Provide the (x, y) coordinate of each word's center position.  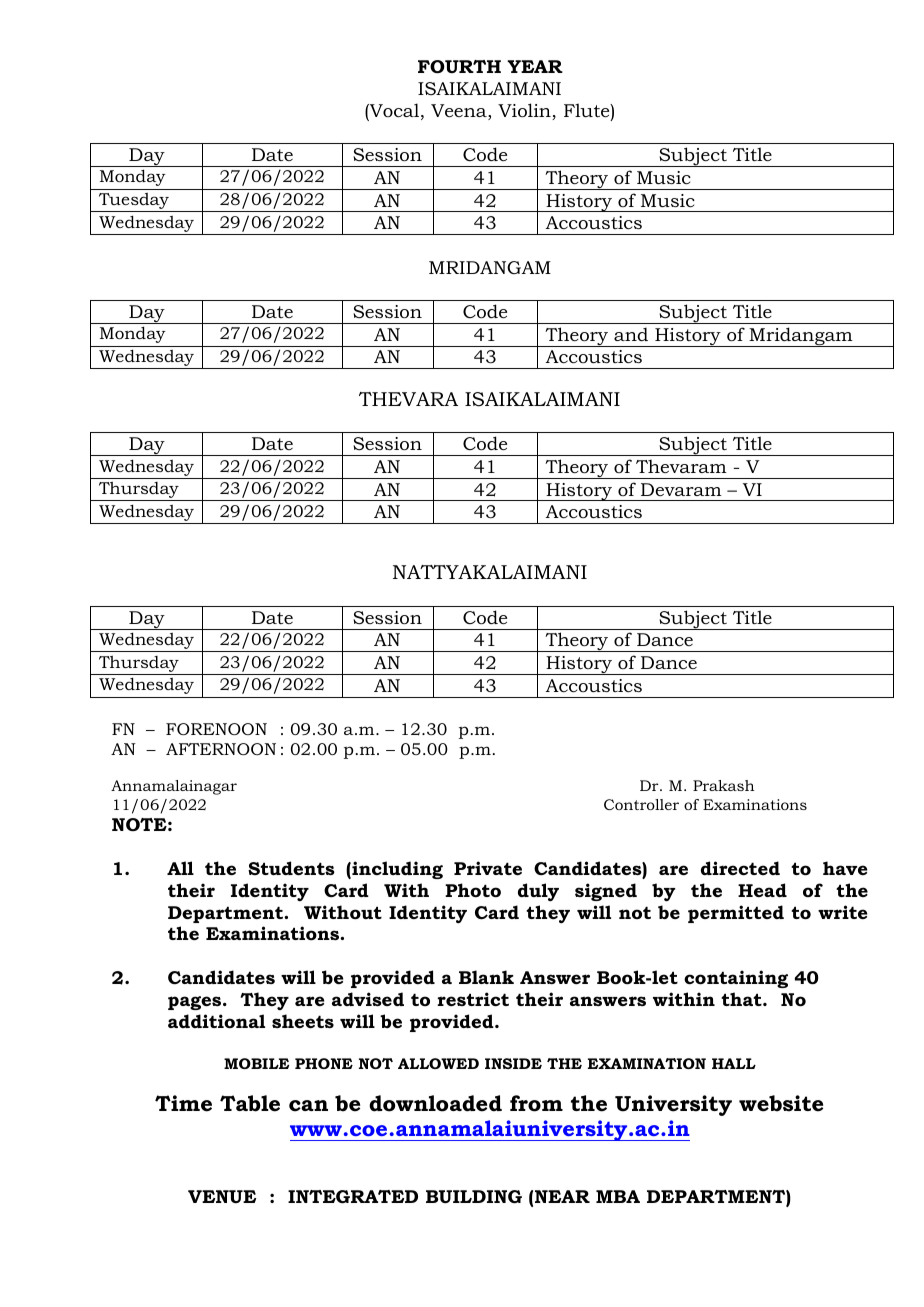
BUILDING (474, 1197)
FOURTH (459, 67)
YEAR (535, 66)
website (781, 1103)
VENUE (222, 1196)
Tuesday (133, 202)
